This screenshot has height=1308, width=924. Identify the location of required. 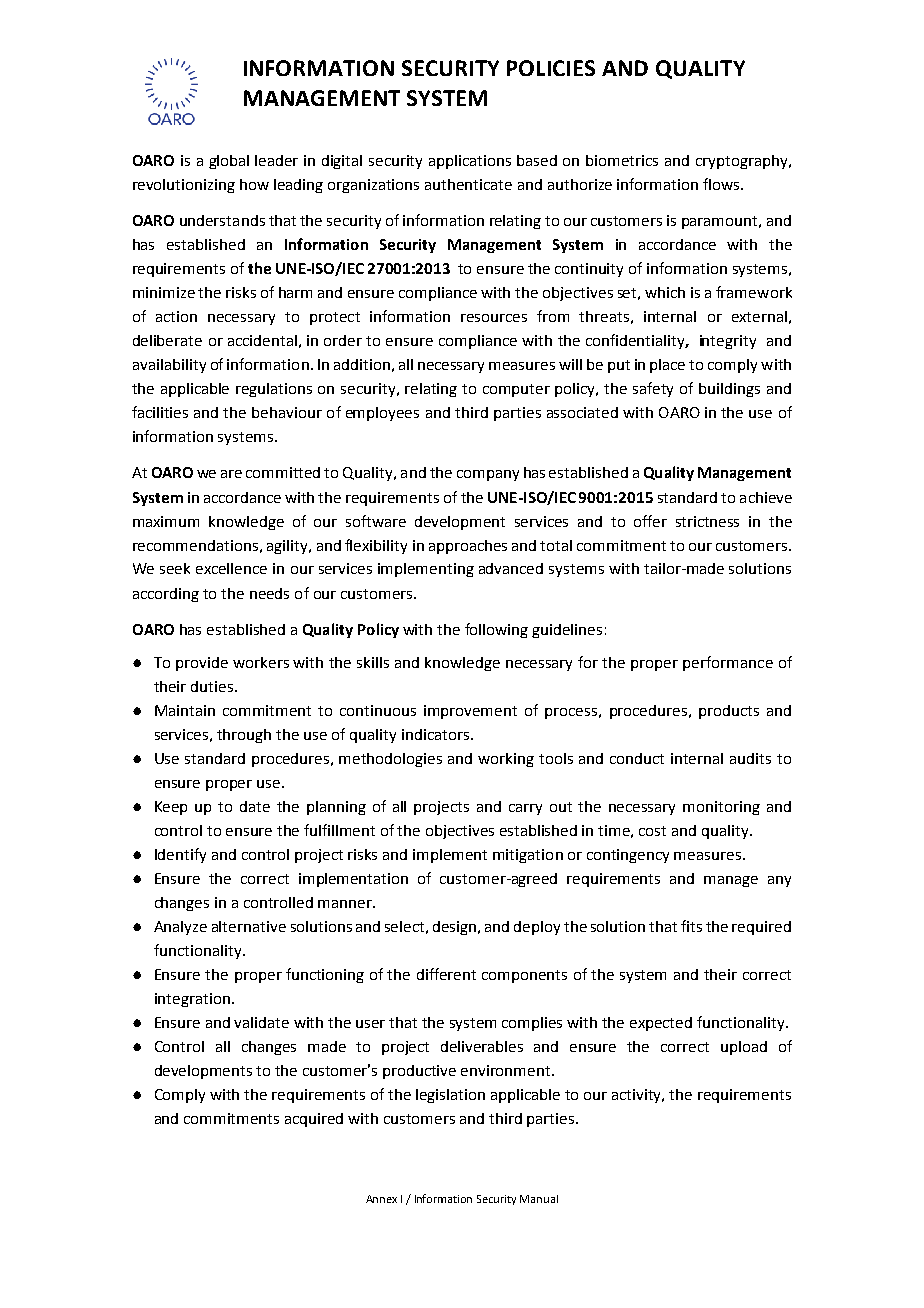
(761, 928).
